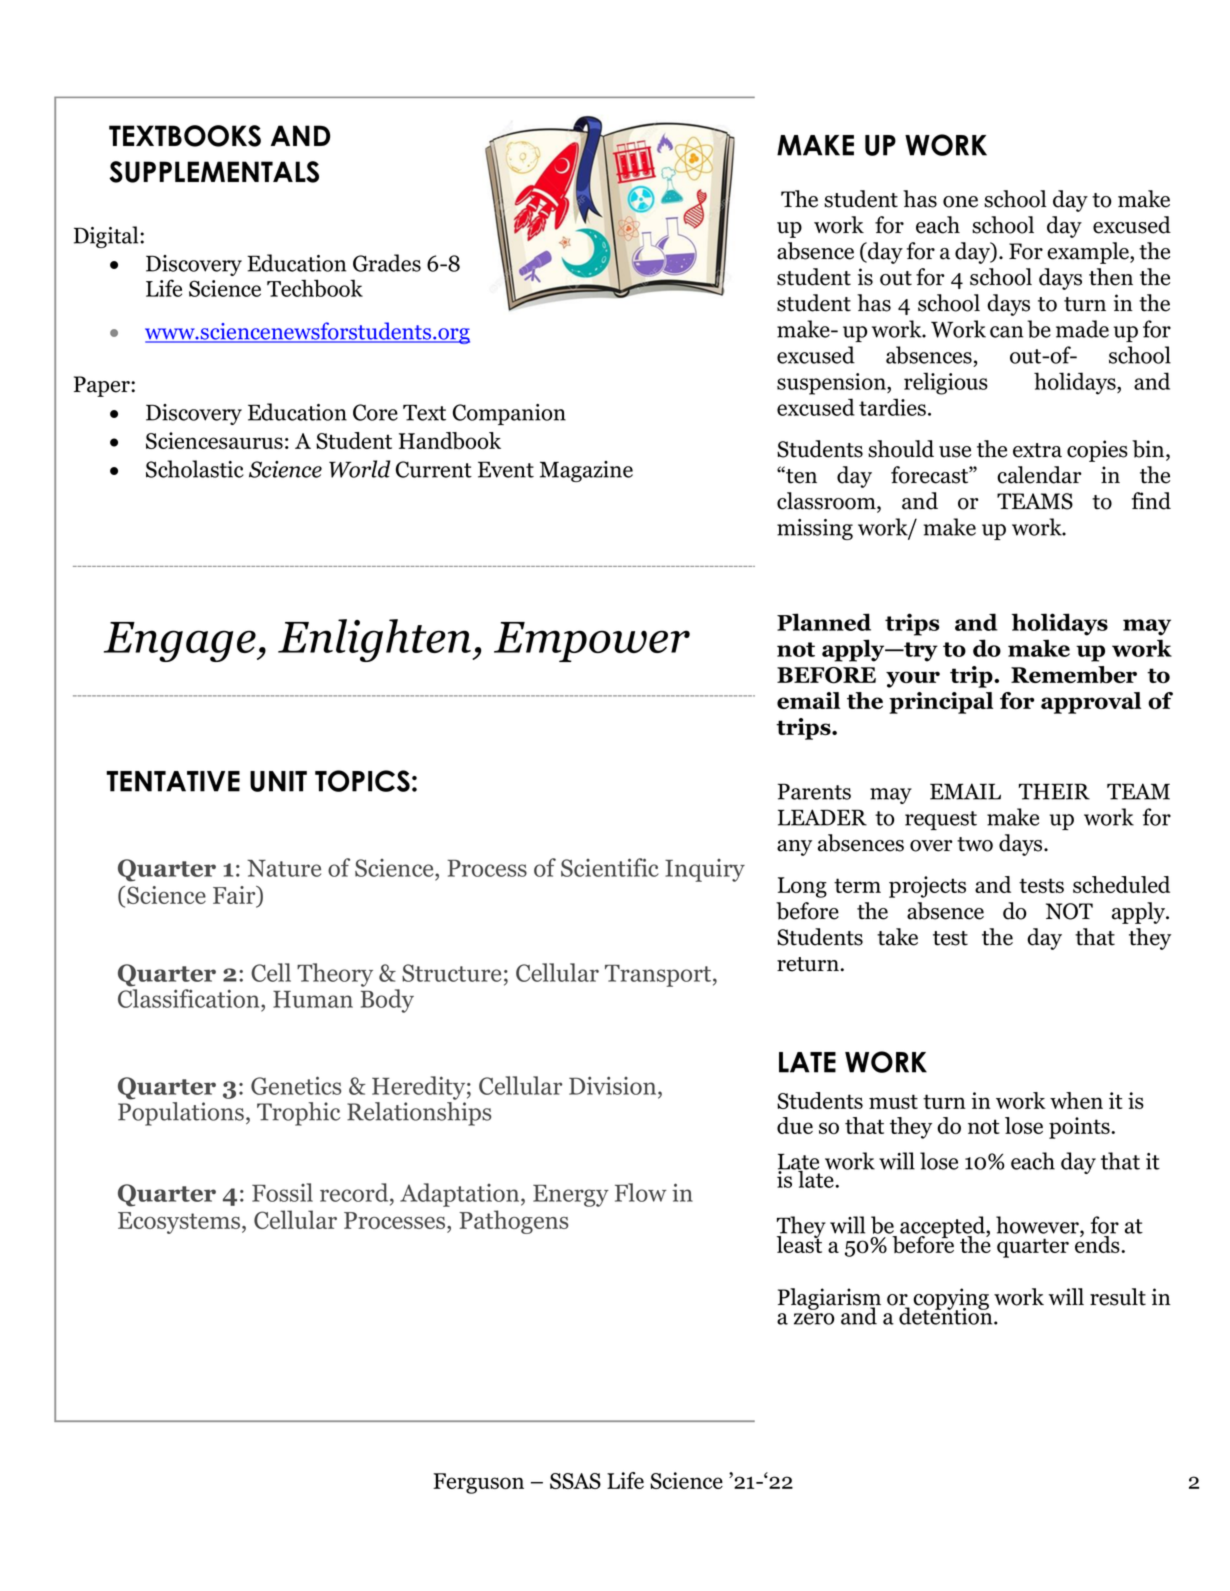 Image resolution: width=1230 pixels, height=1591 pixels. I want to click on SSAS, so click(575, 1481).
